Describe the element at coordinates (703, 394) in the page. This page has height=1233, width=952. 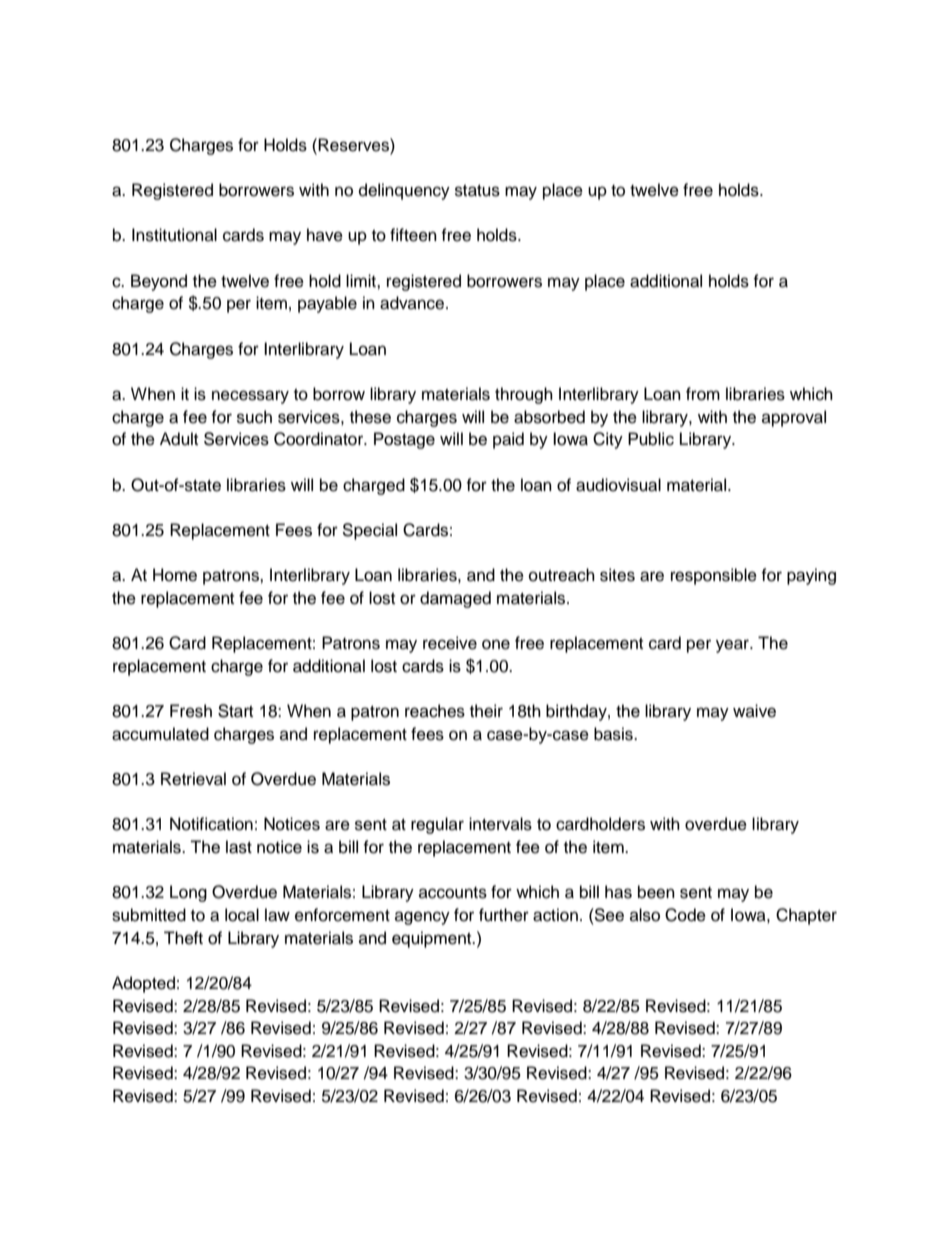
I see `from` at that location.
